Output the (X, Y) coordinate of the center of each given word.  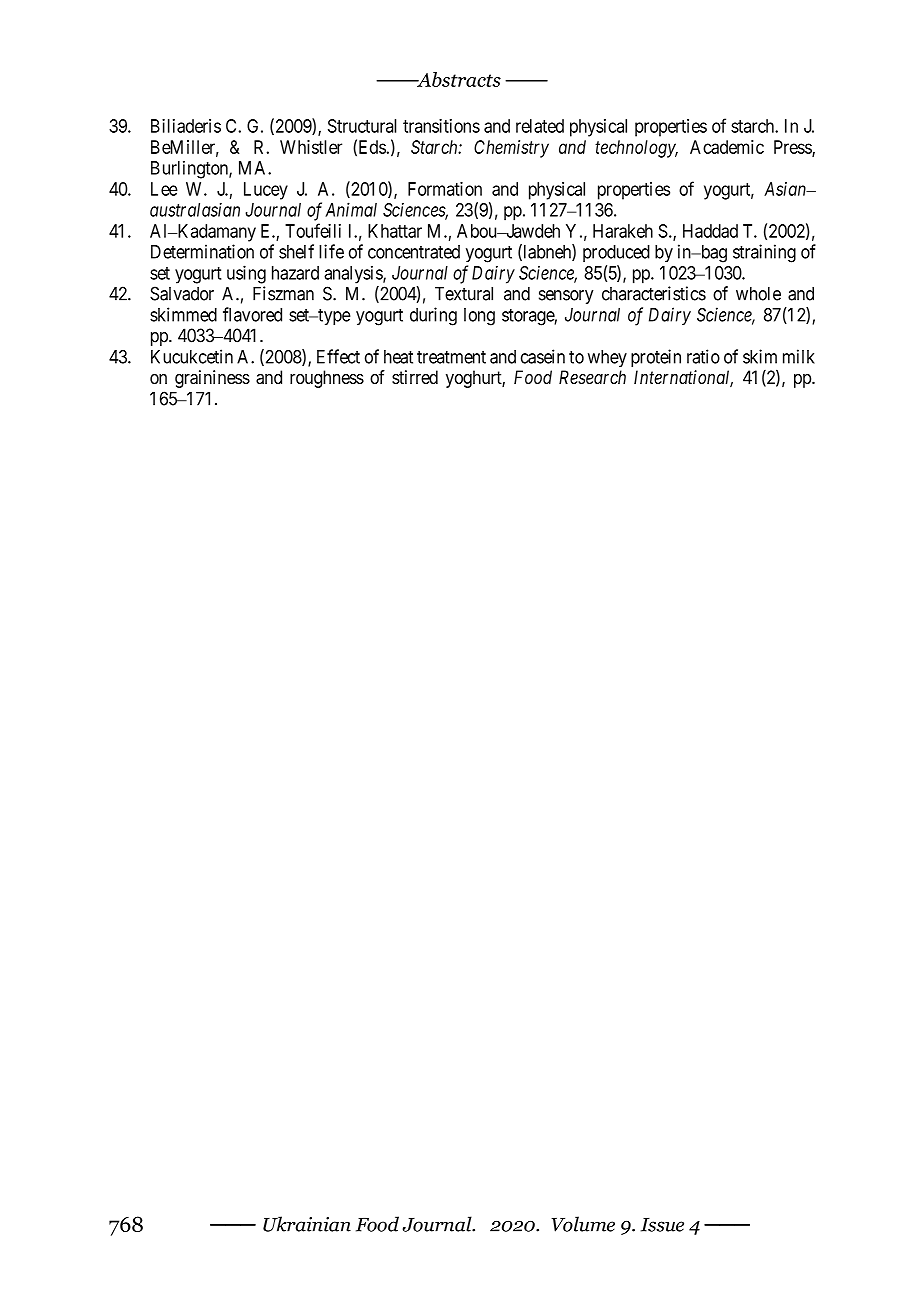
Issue (662, 1225)
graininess (212, 379)
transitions (441, 126)
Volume (583, 1224)
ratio (703, 356)
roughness (327, 379)
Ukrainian (307, 1224)
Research (592, 377)
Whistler (311, 147)
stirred (415, 377)
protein (656, 358)
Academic (727, 147)
